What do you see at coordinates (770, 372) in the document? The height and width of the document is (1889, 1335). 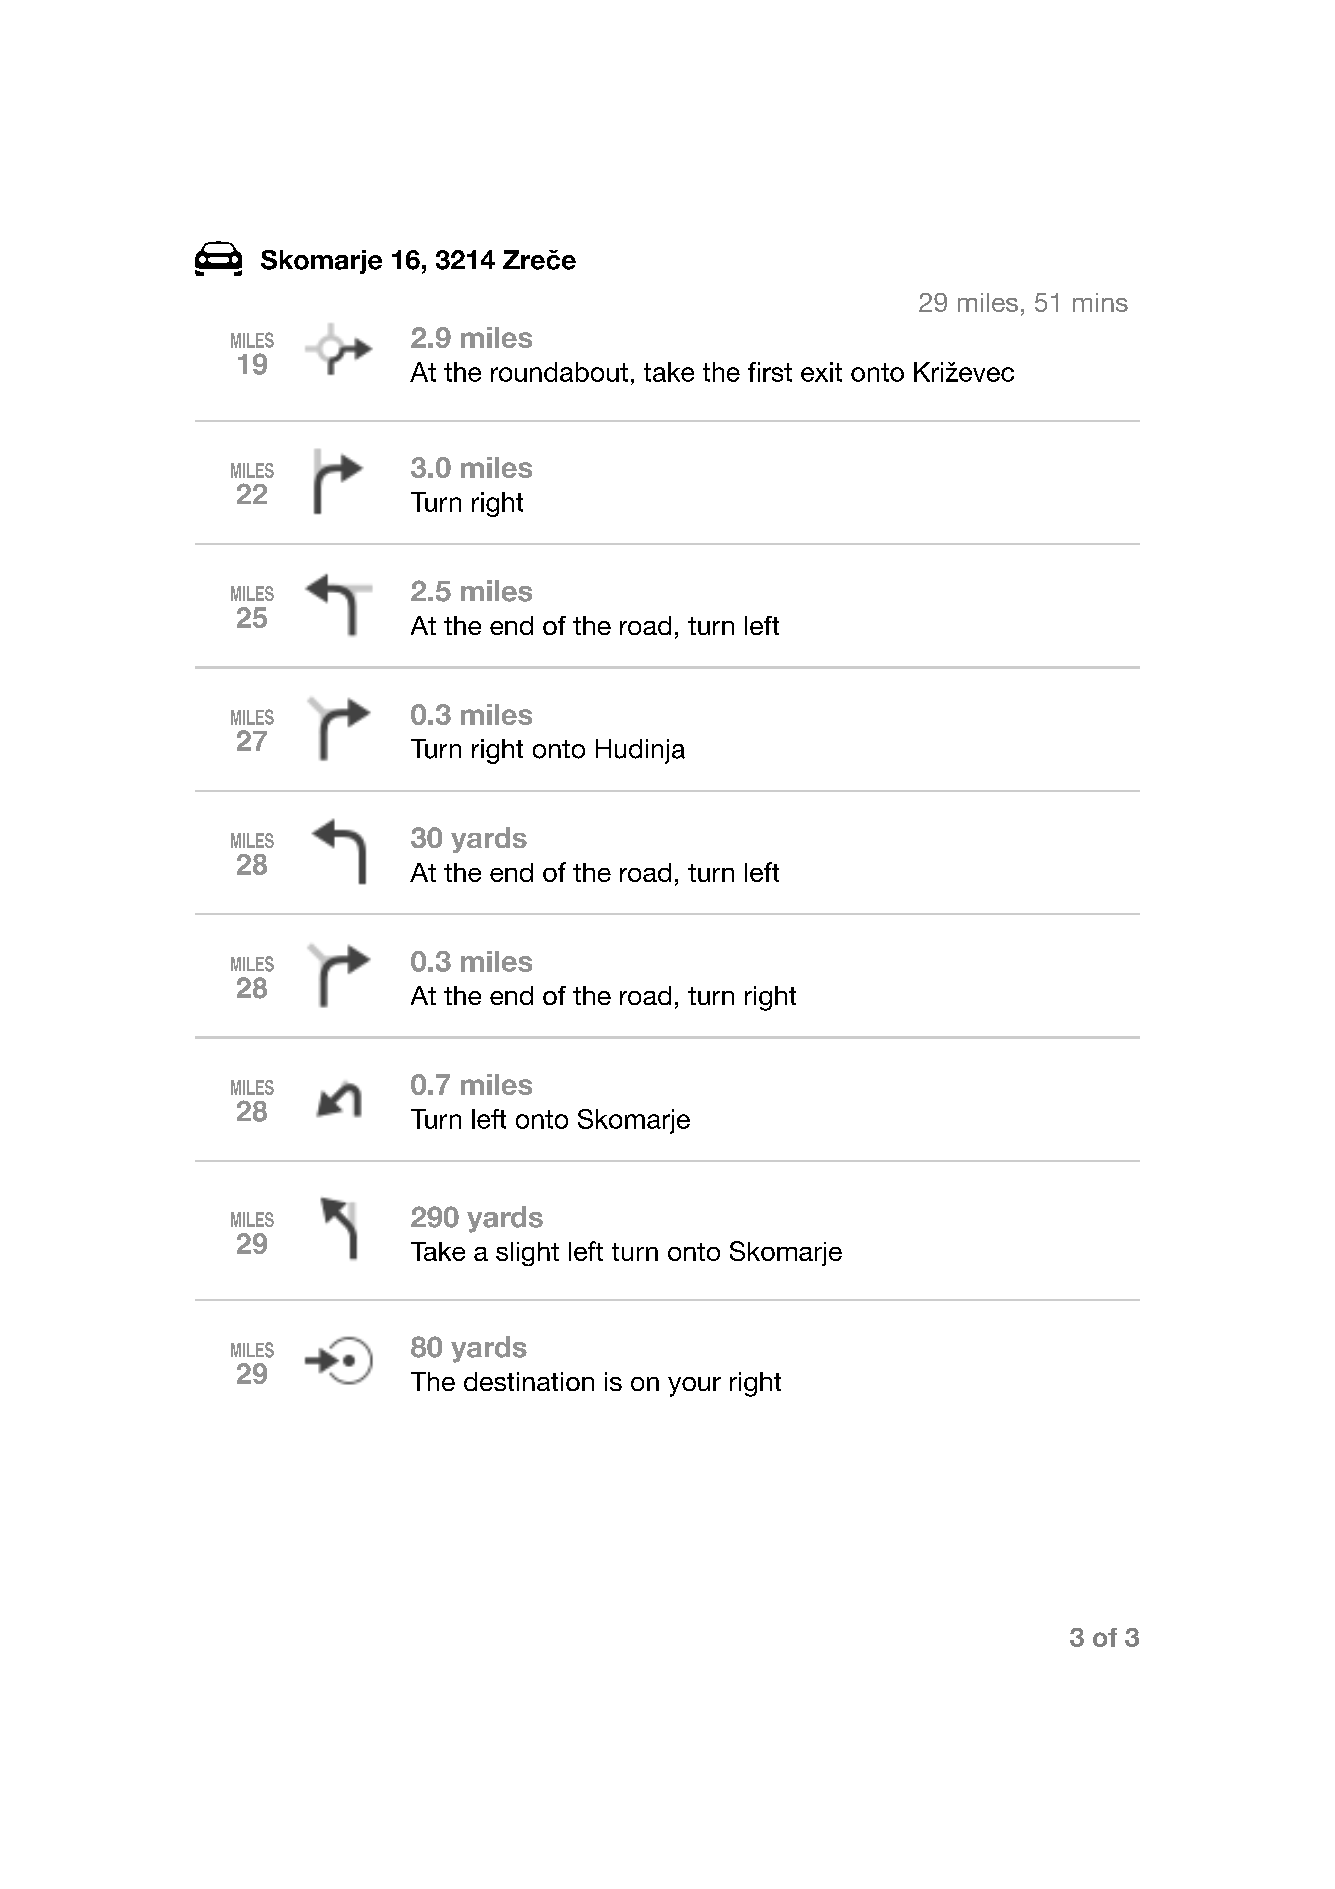 I see `first` at bounding box center [770, 372].
